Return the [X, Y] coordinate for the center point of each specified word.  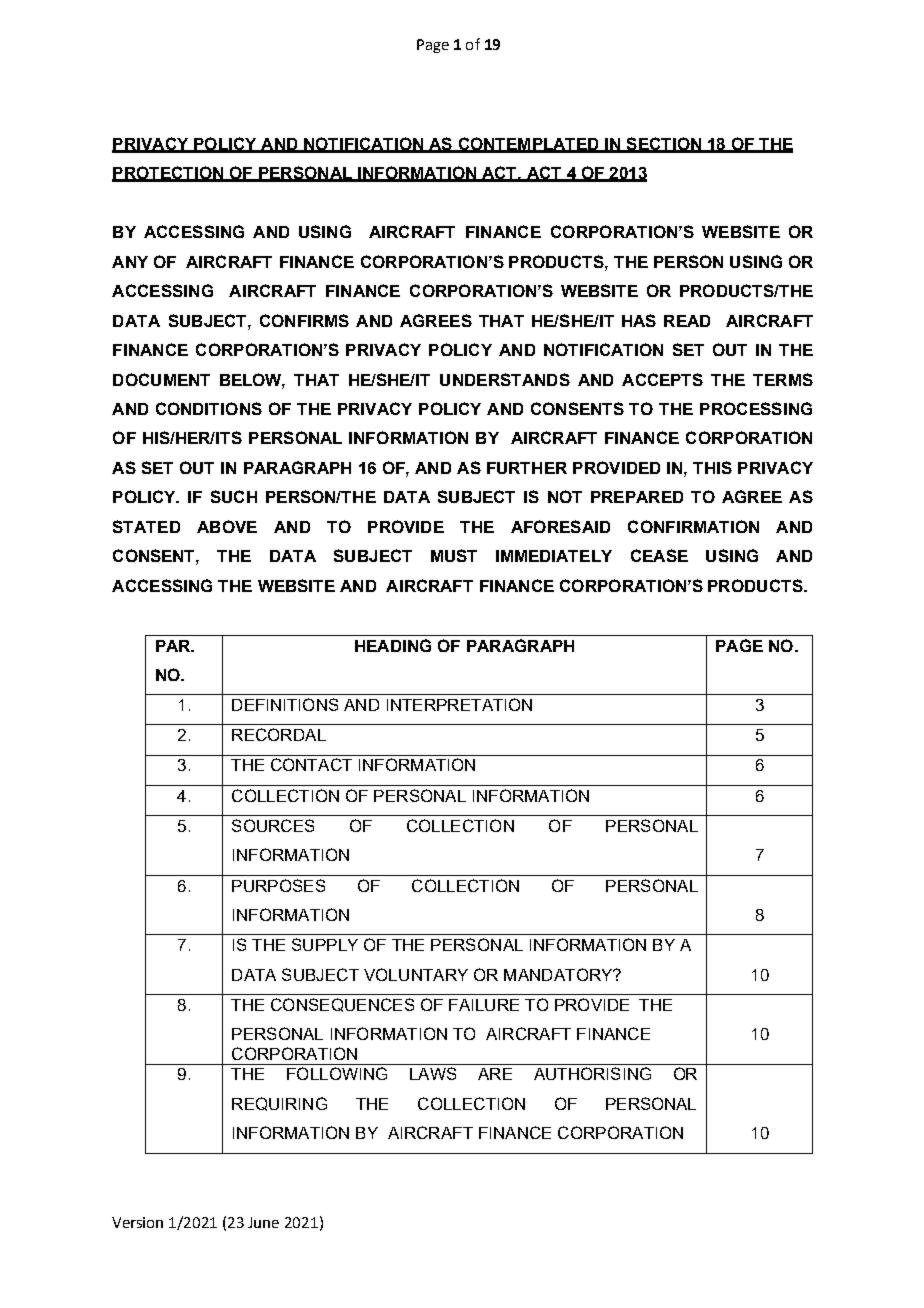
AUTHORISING [592, 1073]
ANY [130, 262]
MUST [454, 555]
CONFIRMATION [693, 526]
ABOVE [227, 526]
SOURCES [273, 825]
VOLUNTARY [416, 974]
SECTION [663, 144]
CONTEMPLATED [528, 144]
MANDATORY [559, 974]
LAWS [433, 1073]
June [263, 1222]
